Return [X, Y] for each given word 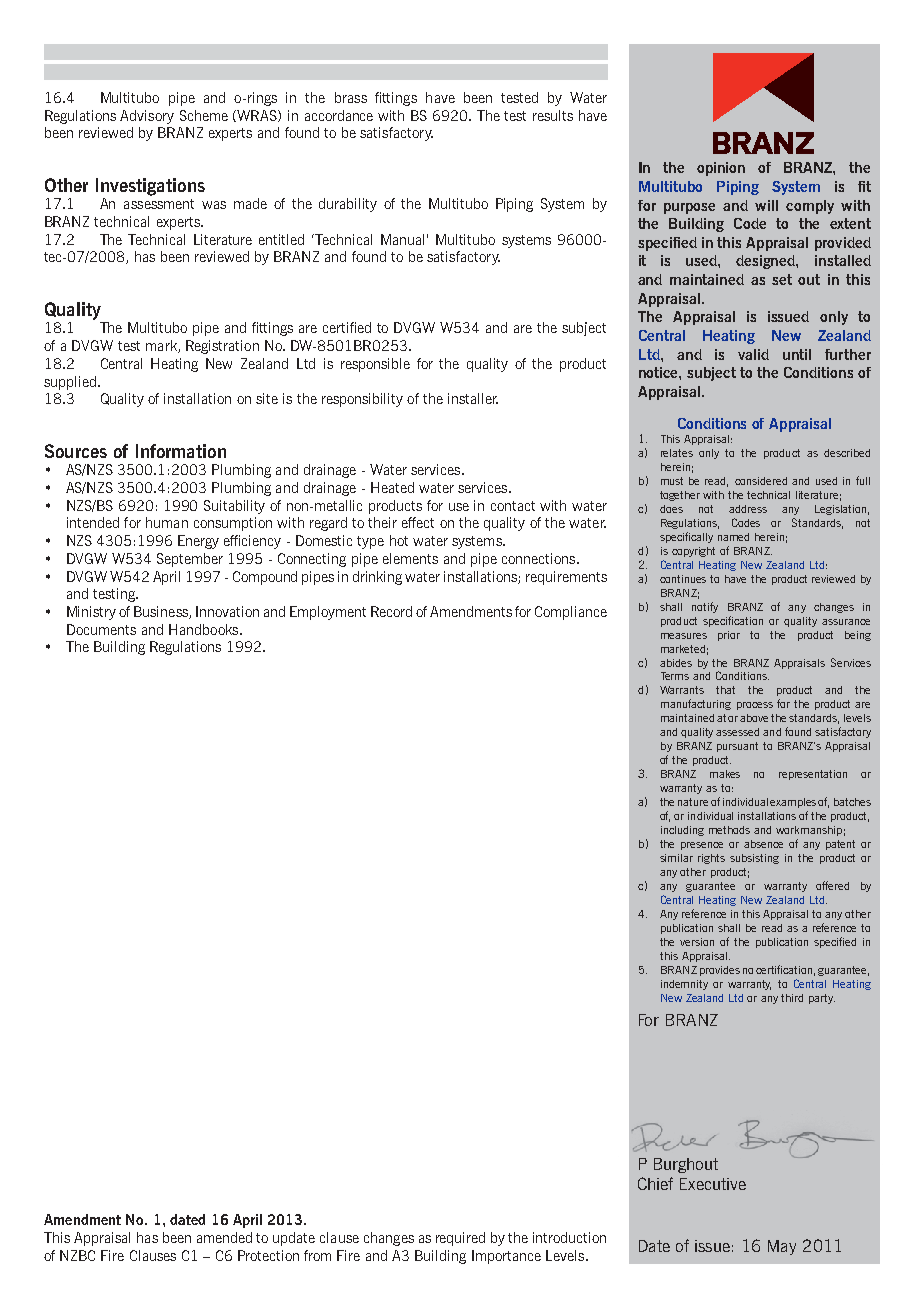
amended [224, 1237]
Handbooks [205, 629]
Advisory [147, 117]
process [755, 706]
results [553, 115]
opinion [721, 169]
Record [391, 611]
